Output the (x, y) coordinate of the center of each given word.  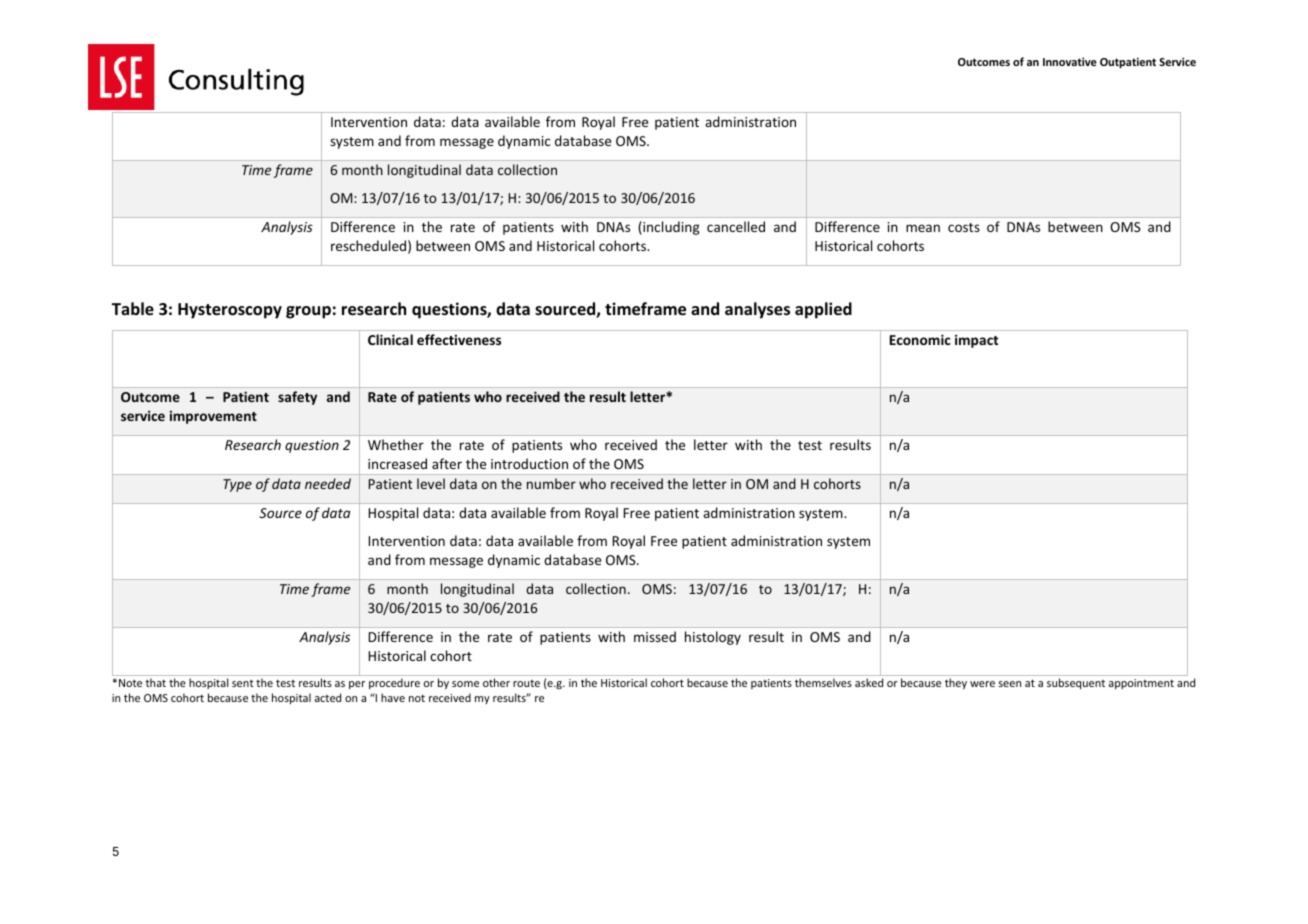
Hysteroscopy (230, 311)
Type (237, 485)
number (551, 483)
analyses (757, 310)
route (526, 683)
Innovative (1070, 61)
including (670, 228)
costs (964, 227)
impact (976, 341)
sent (243, 683)
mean (923, 228)
